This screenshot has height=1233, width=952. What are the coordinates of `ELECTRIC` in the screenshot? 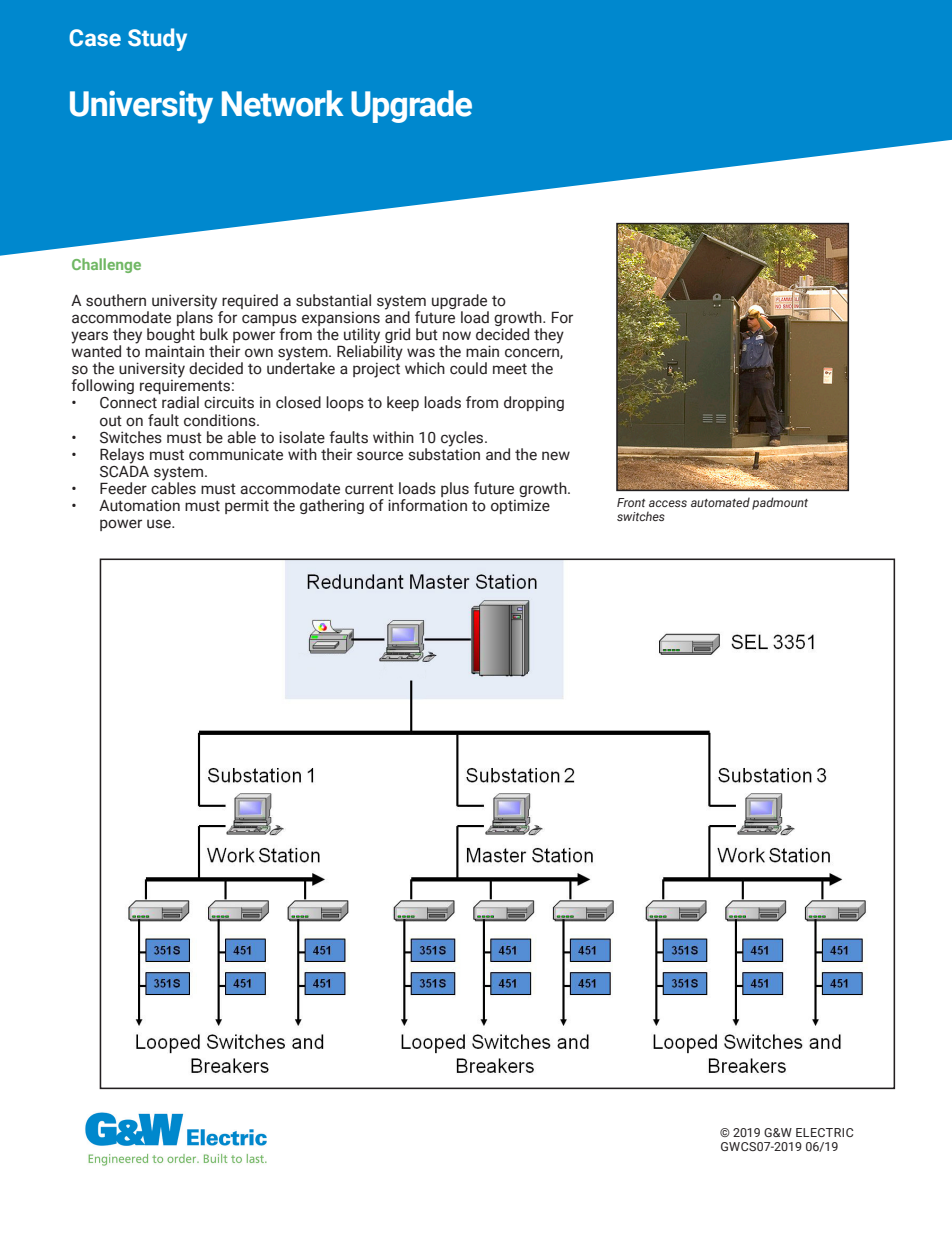 It's located at (825, 1132).
